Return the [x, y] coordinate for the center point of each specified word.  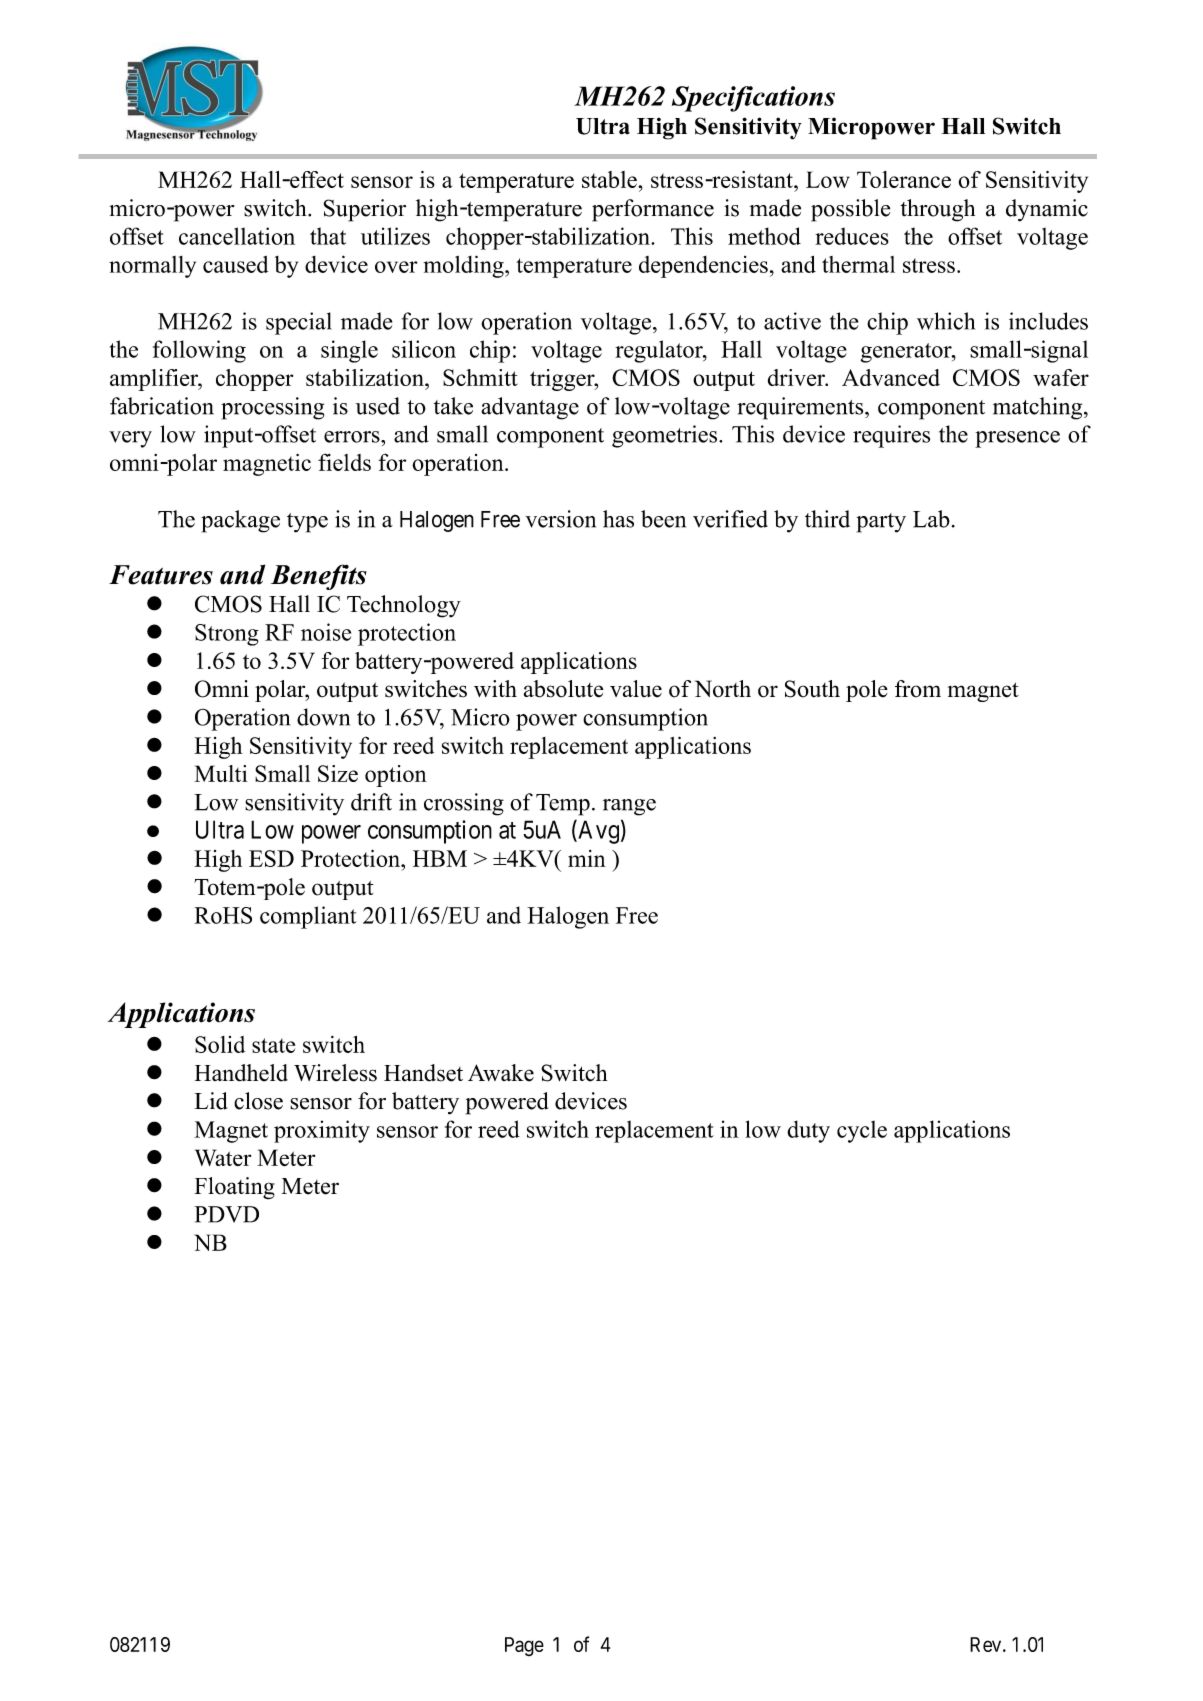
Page [524, 1646]
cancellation [237, 236]
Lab [931, 519]
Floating [234, 1188]
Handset [423, 1073]
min [587, 858]
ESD [271, 858]
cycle [862, 1131]
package [240, 521]
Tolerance [904, 179]
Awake [501, 1073]
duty [808, 1131]
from [918, 689]
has [618, 519]
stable [610, 179]
